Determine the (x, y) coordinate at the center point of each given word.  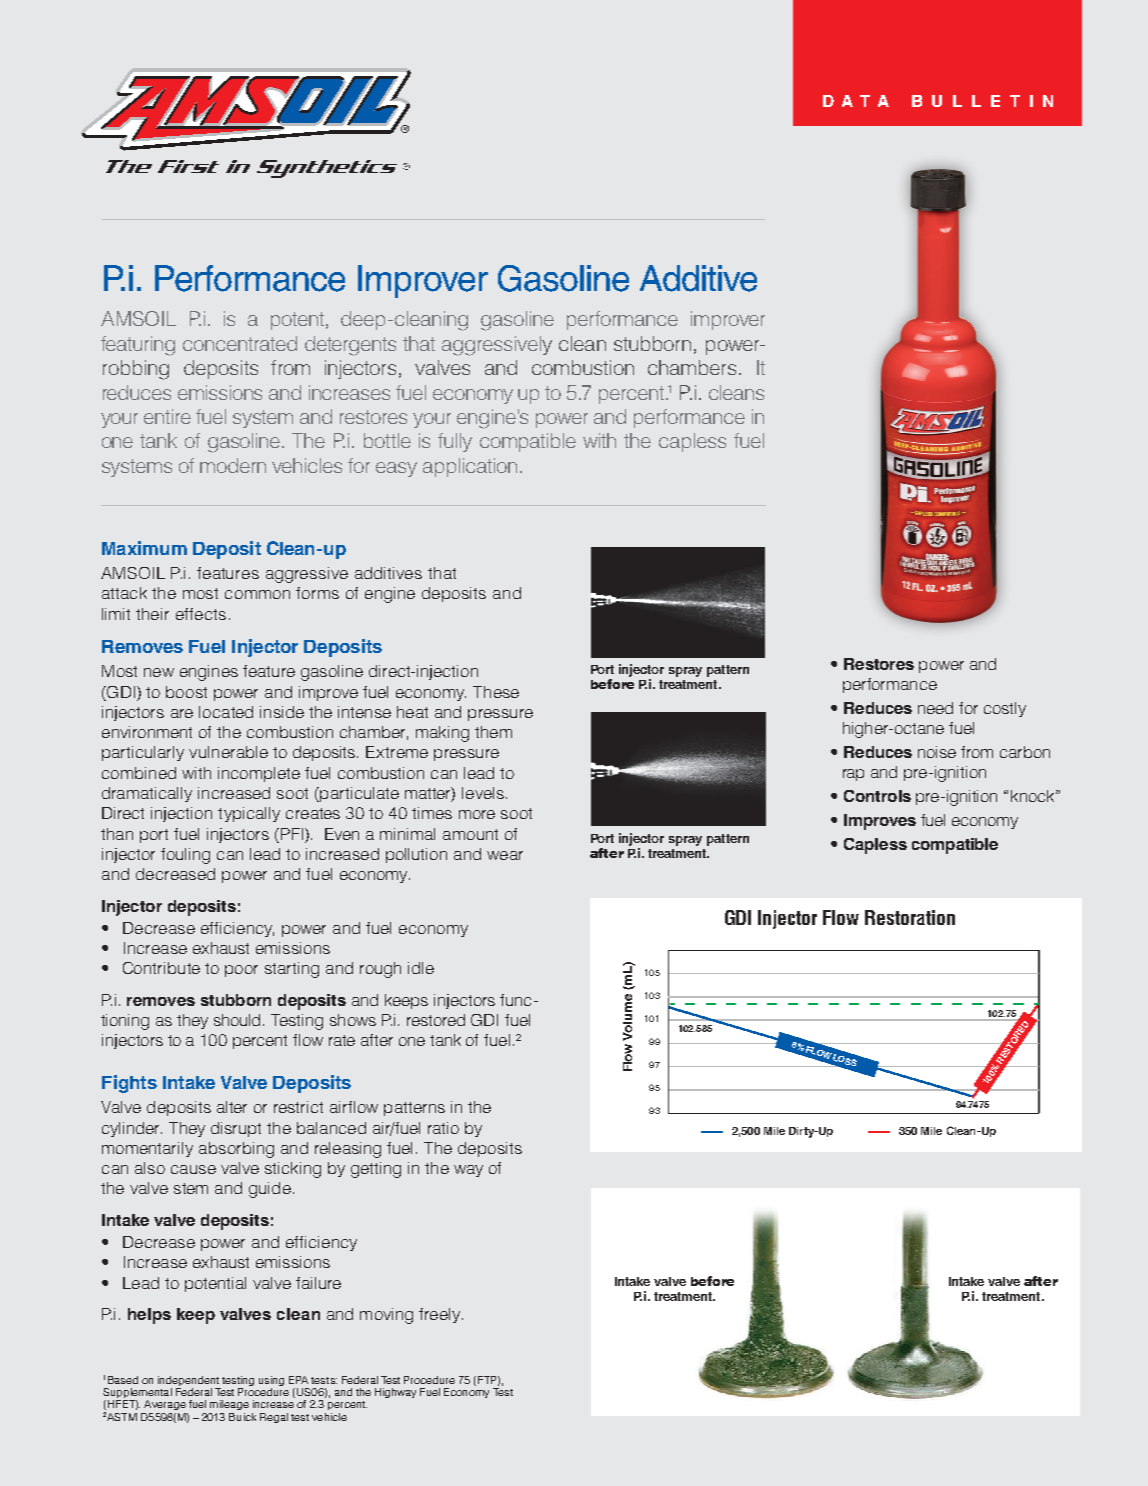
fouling (185, 856)
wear (505, 855)
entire (167, 416)
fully (455, 442)
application (470, 467)
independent (189, 1382)
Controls (877, 796)
